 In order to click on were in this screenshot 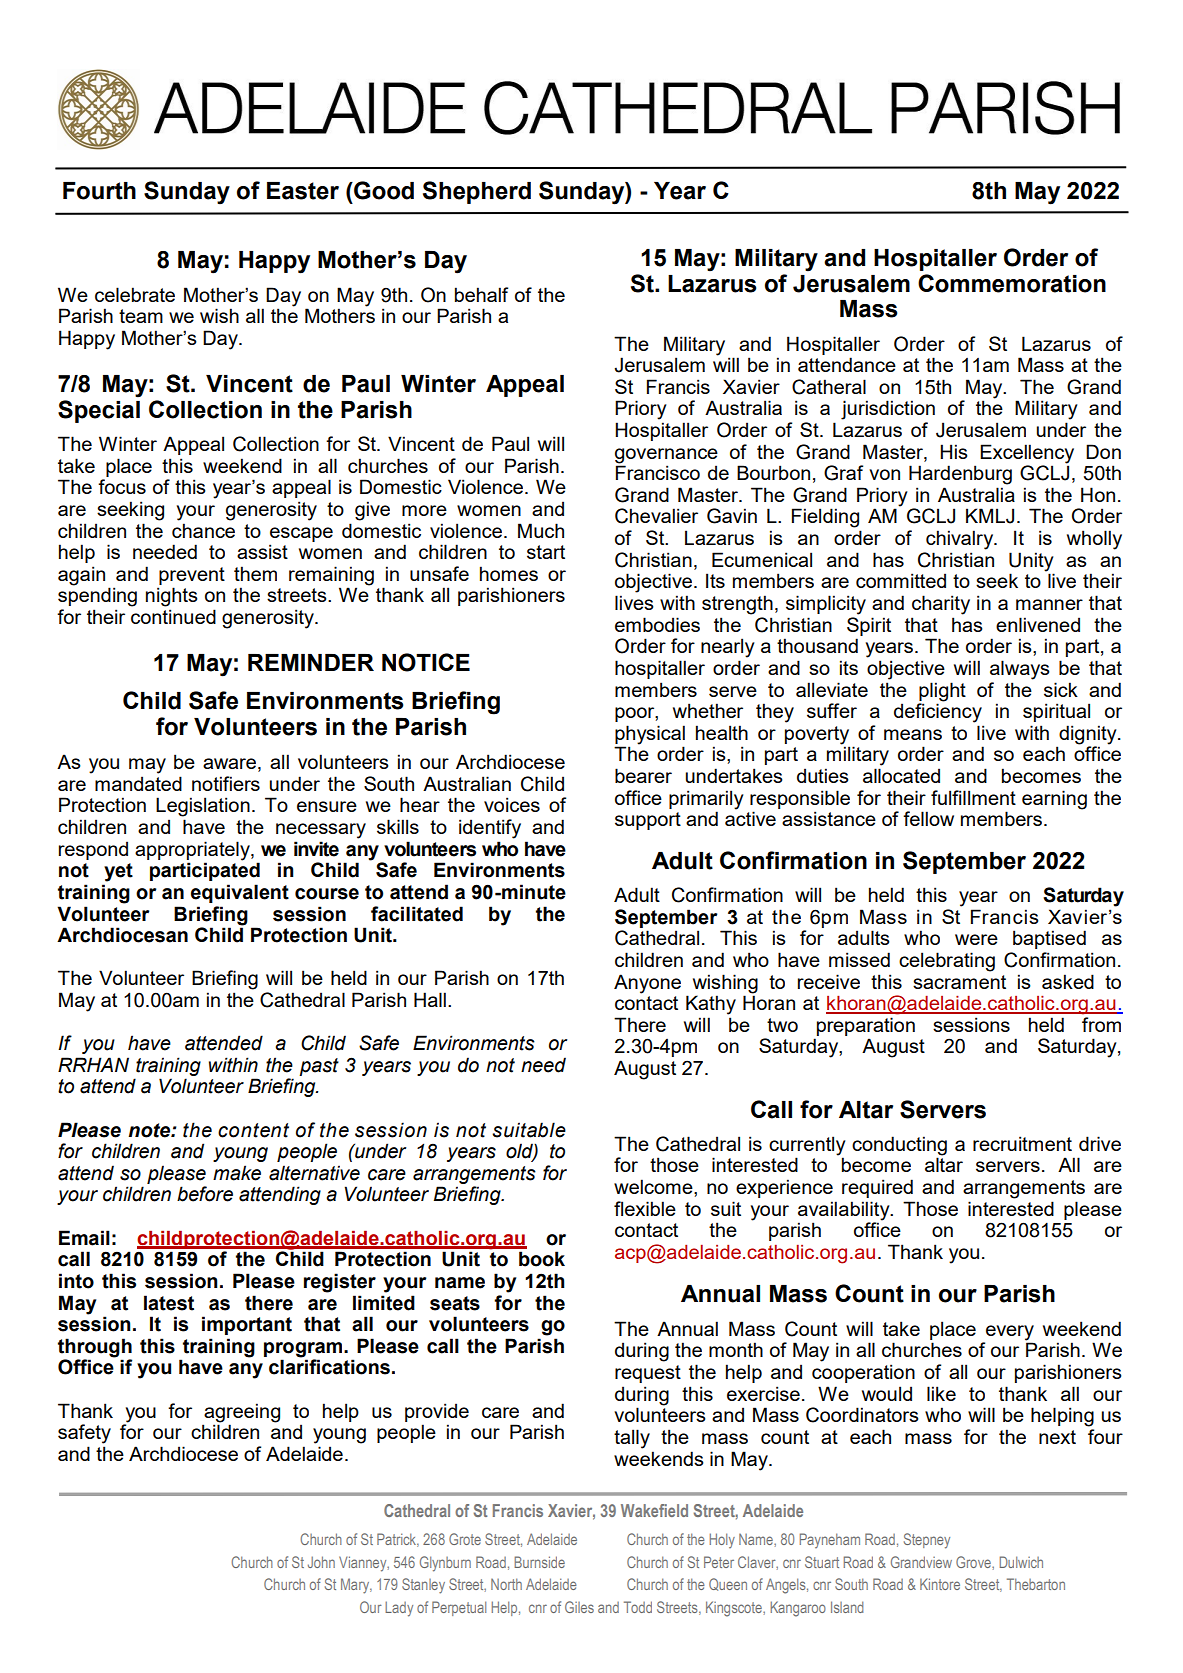, I will do `click(976, 939)`.
